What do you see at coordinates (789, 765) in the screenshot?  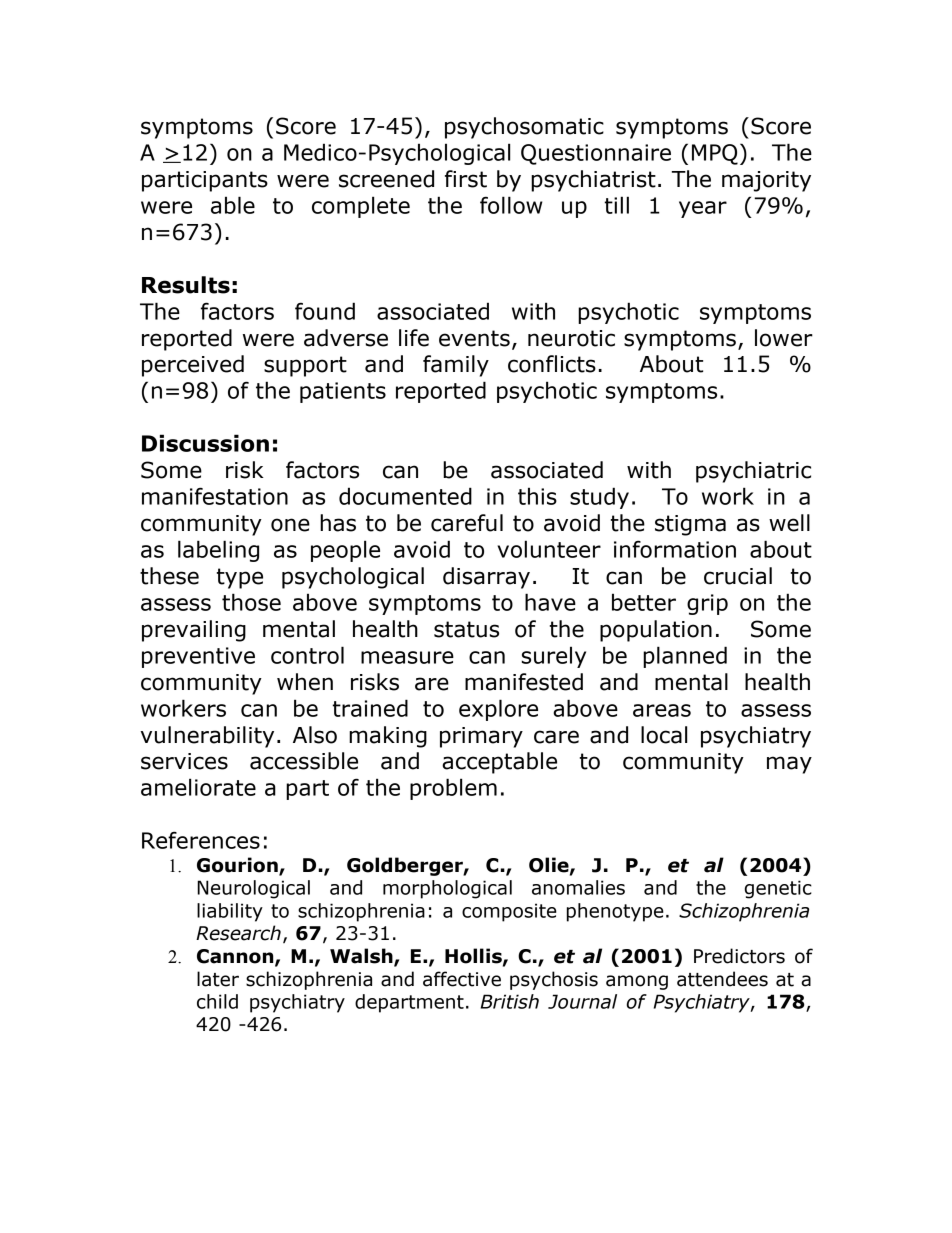 I see `may` at bounding box center [789, 765].
